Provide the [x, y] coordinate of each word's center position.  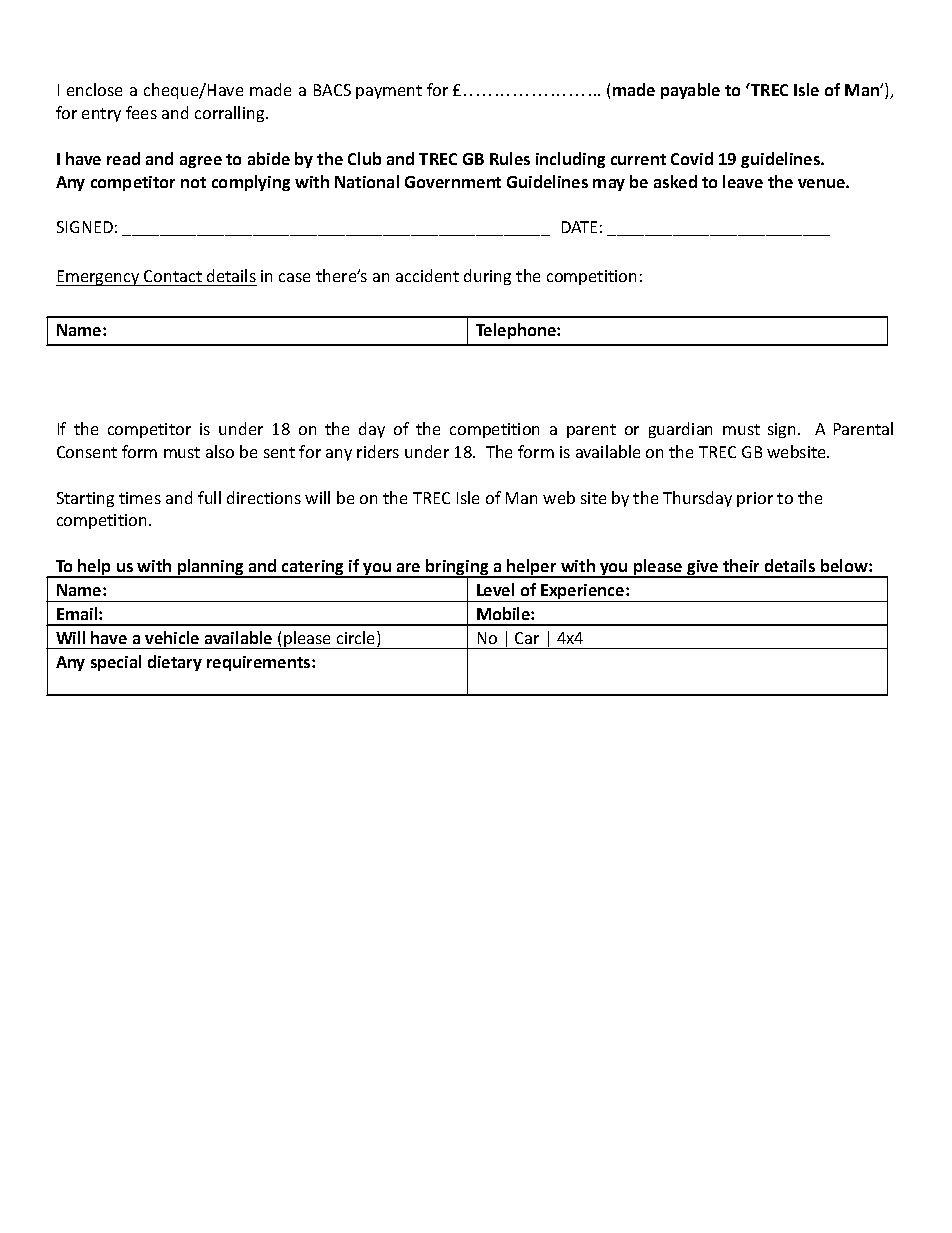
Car [527, 638]
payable [690, 91]
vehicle [172, 637]
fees [141, 112]
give [703, 569]
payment [389, 92]
